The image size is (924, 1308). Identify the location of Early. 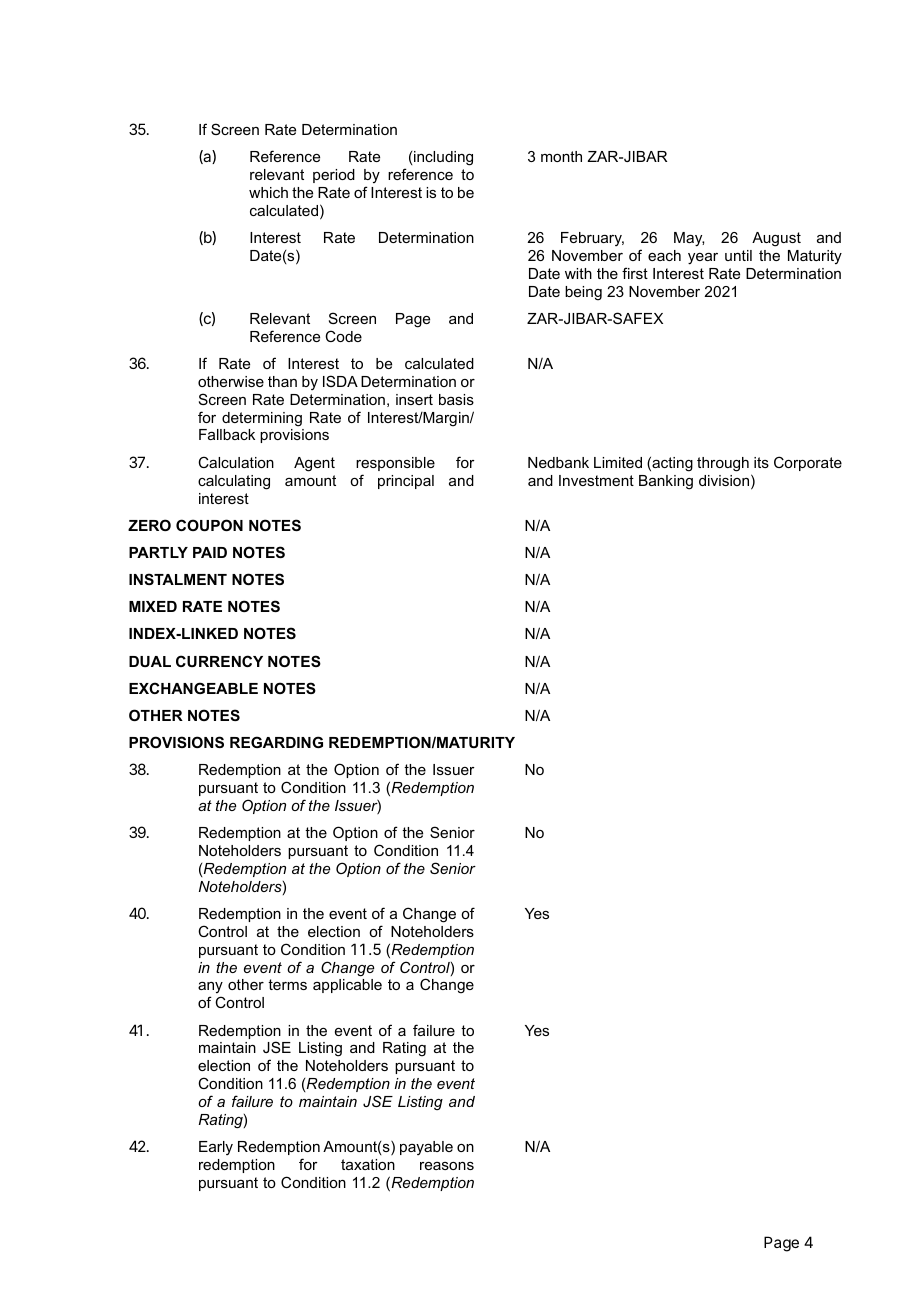
(216, 1148).
